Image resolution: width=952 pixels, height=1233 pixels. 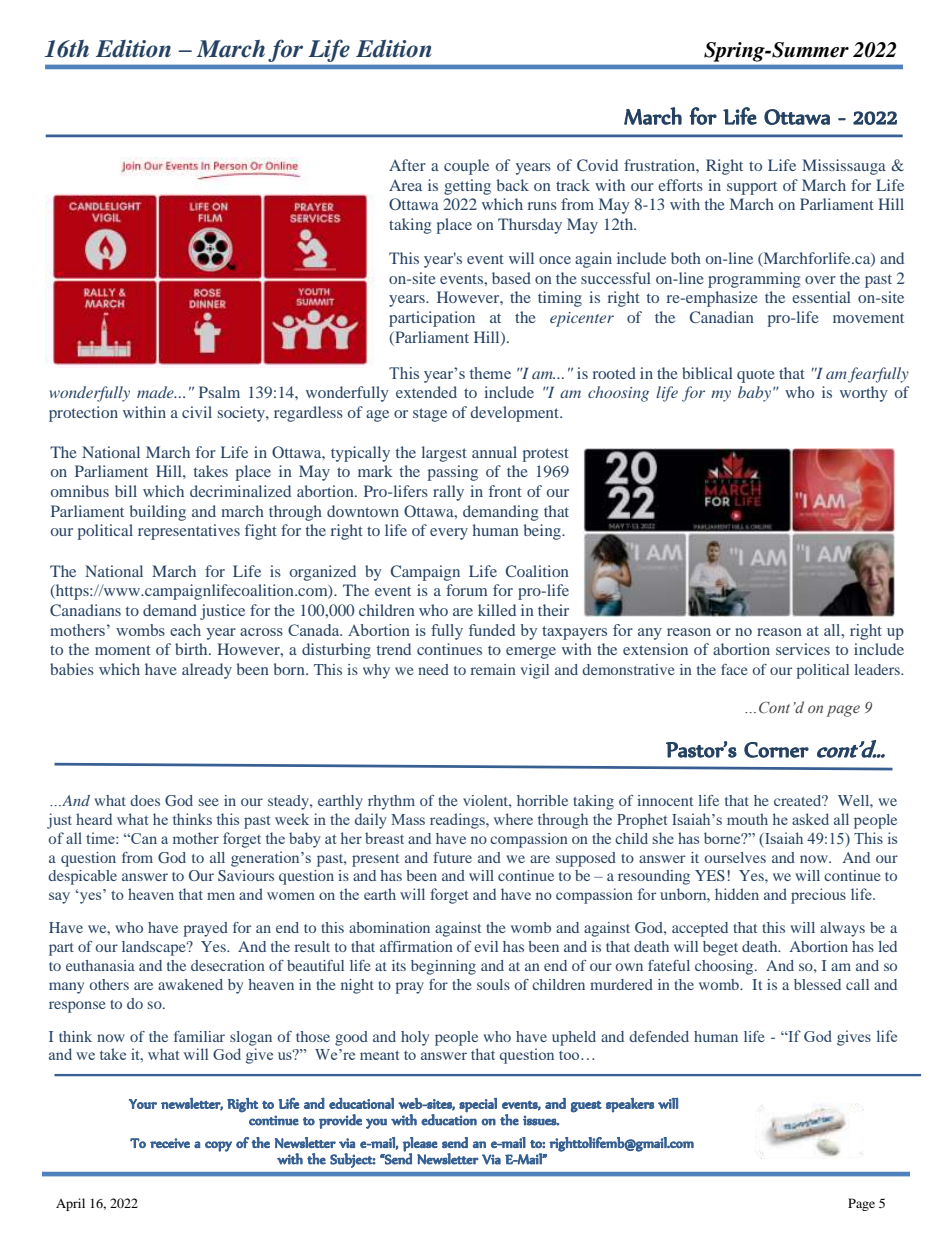 I want to click on Area, so click(x=405, y=185).
